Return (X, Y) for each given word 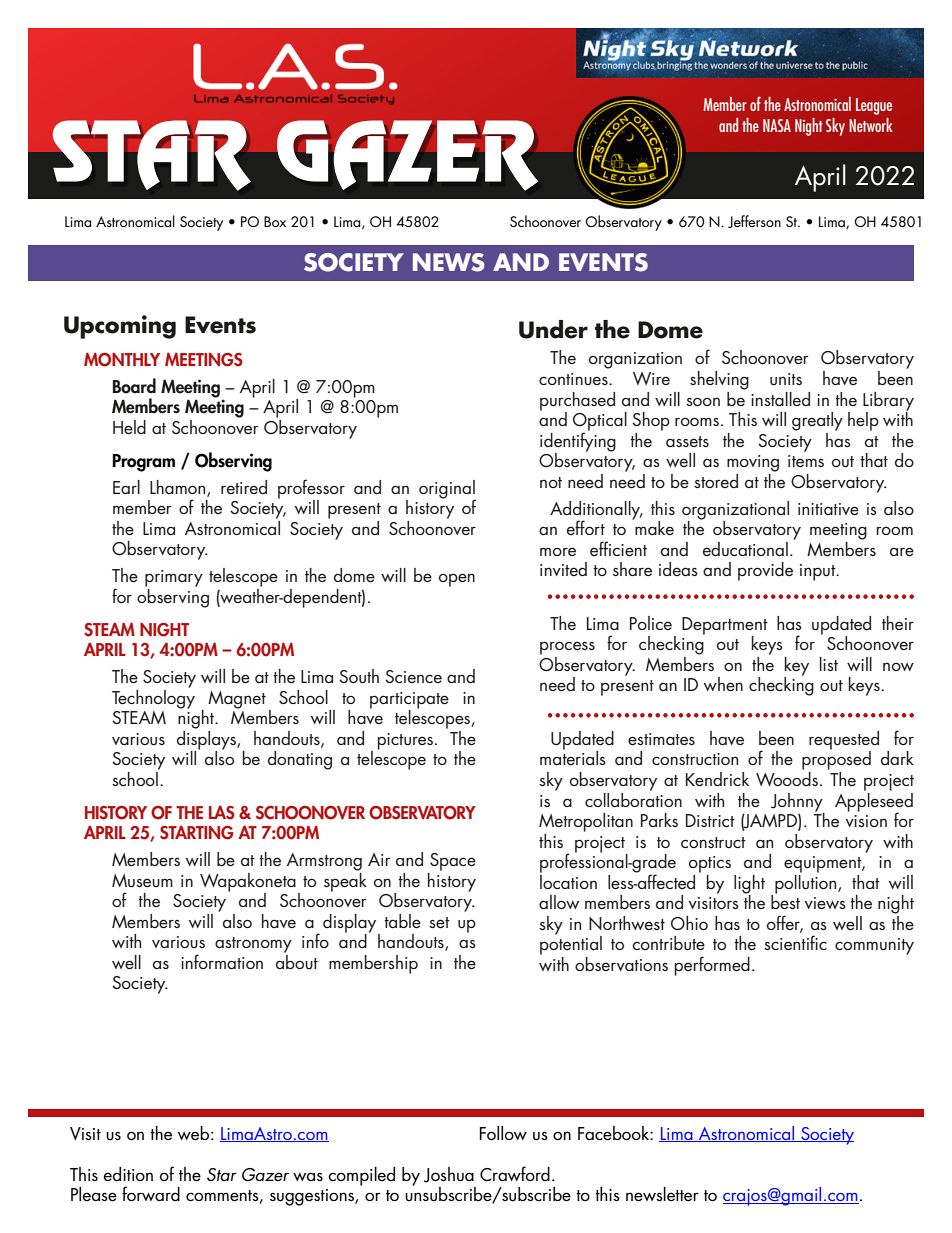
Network (871, 125)
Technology (153, 698)
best (785, 901)
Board (134, 386)
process (567, 648)
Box (275, 221)
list (829, 664)
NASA (777, 125)
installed (780, 399)
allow (559, 902)
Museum (142, 881)
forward (151, 1193)
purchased (577, 402)
